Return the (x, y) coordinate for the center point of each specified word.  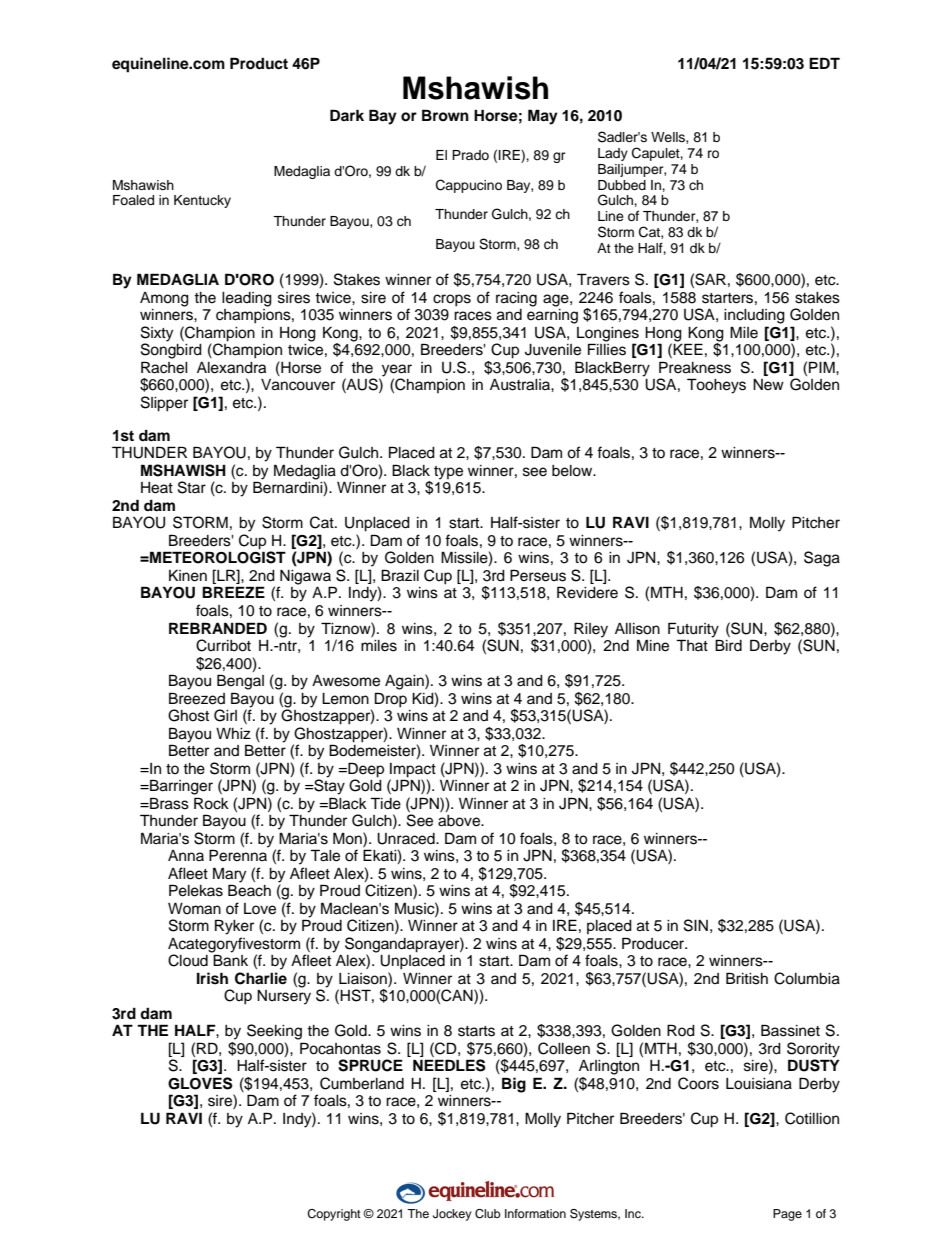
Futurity (693, 630)
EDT (824, 63)
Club (488, 1214)
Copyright (334, 1215)
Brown (445, 115)
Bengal (240, 682)
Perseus (538, 575)
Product (259, 63)
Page (787, 1215)
